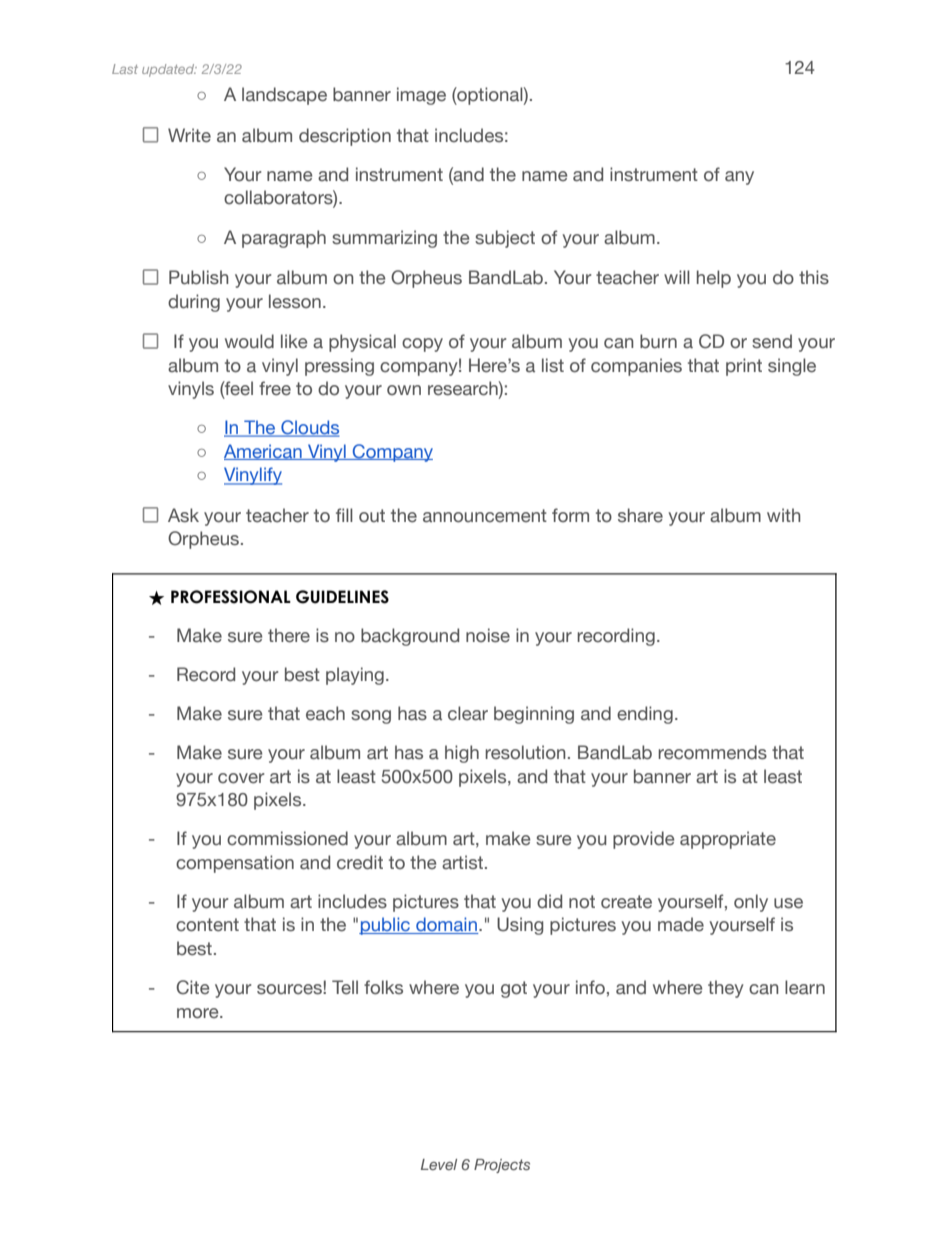  I want to click on Write, so click(189, 135).
